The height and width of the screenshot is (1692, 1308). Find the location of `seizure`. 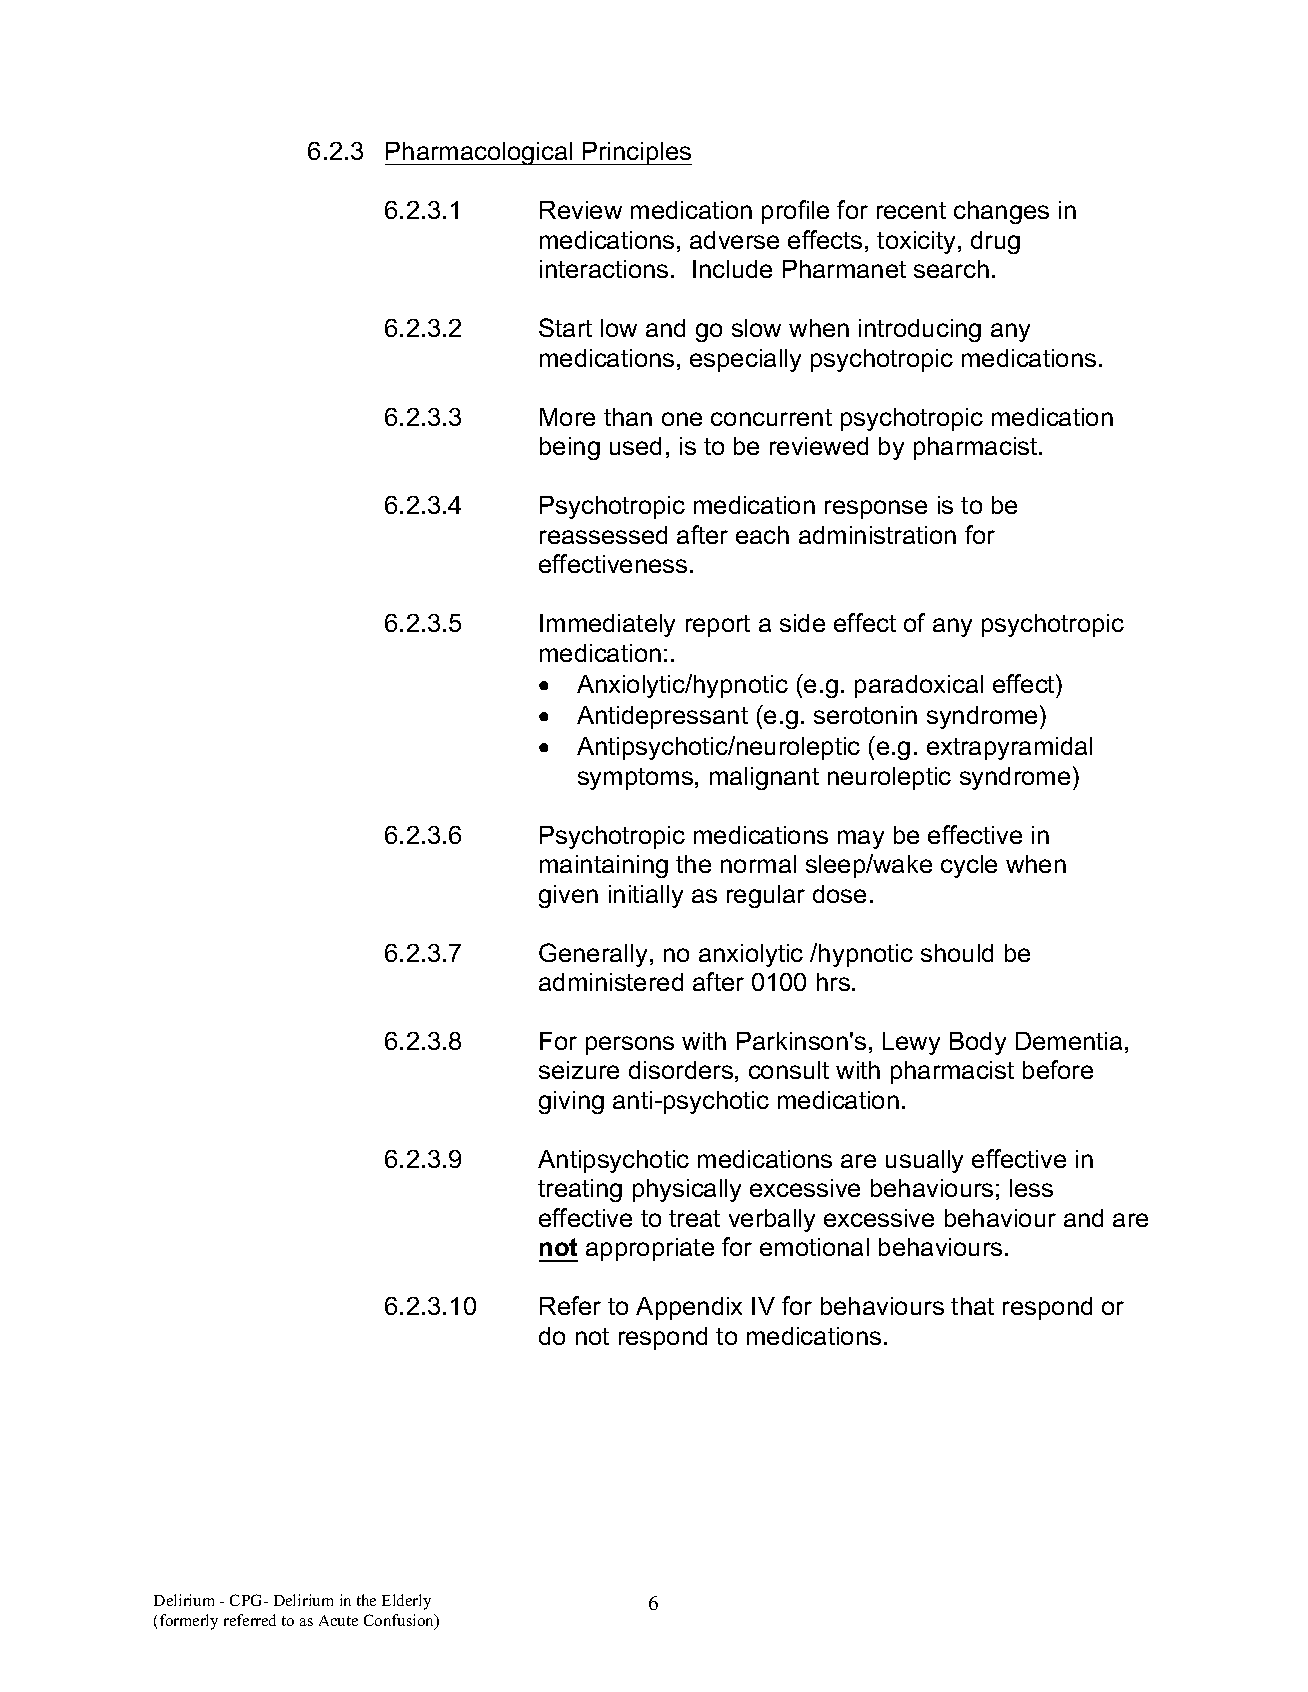

seizure is located at coordinates (579, 1070).
